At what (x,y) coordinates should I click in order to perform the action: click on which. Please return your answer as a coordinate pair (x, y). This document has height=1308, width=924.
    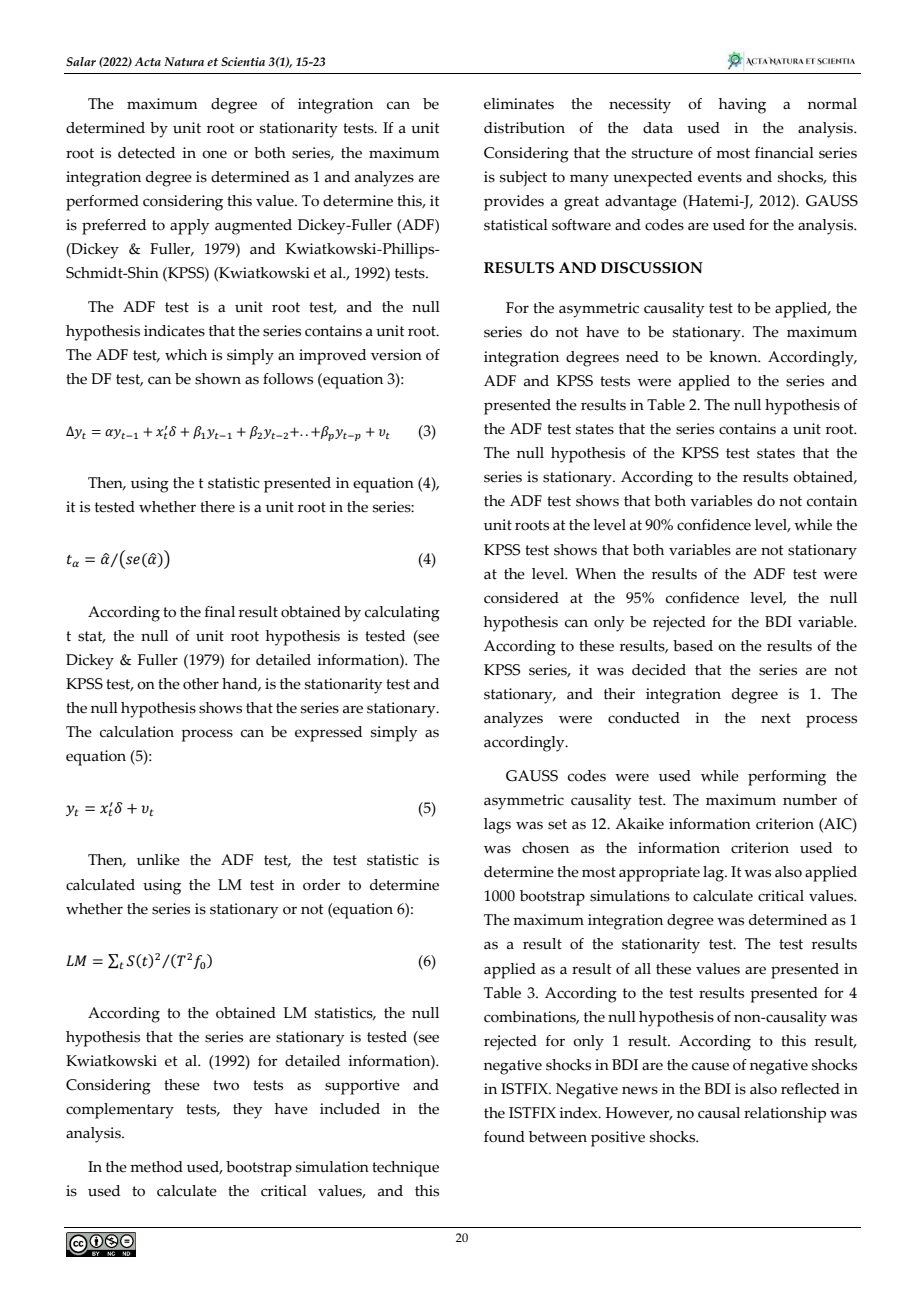
    Looking at the image, I should click on (186, 355).
